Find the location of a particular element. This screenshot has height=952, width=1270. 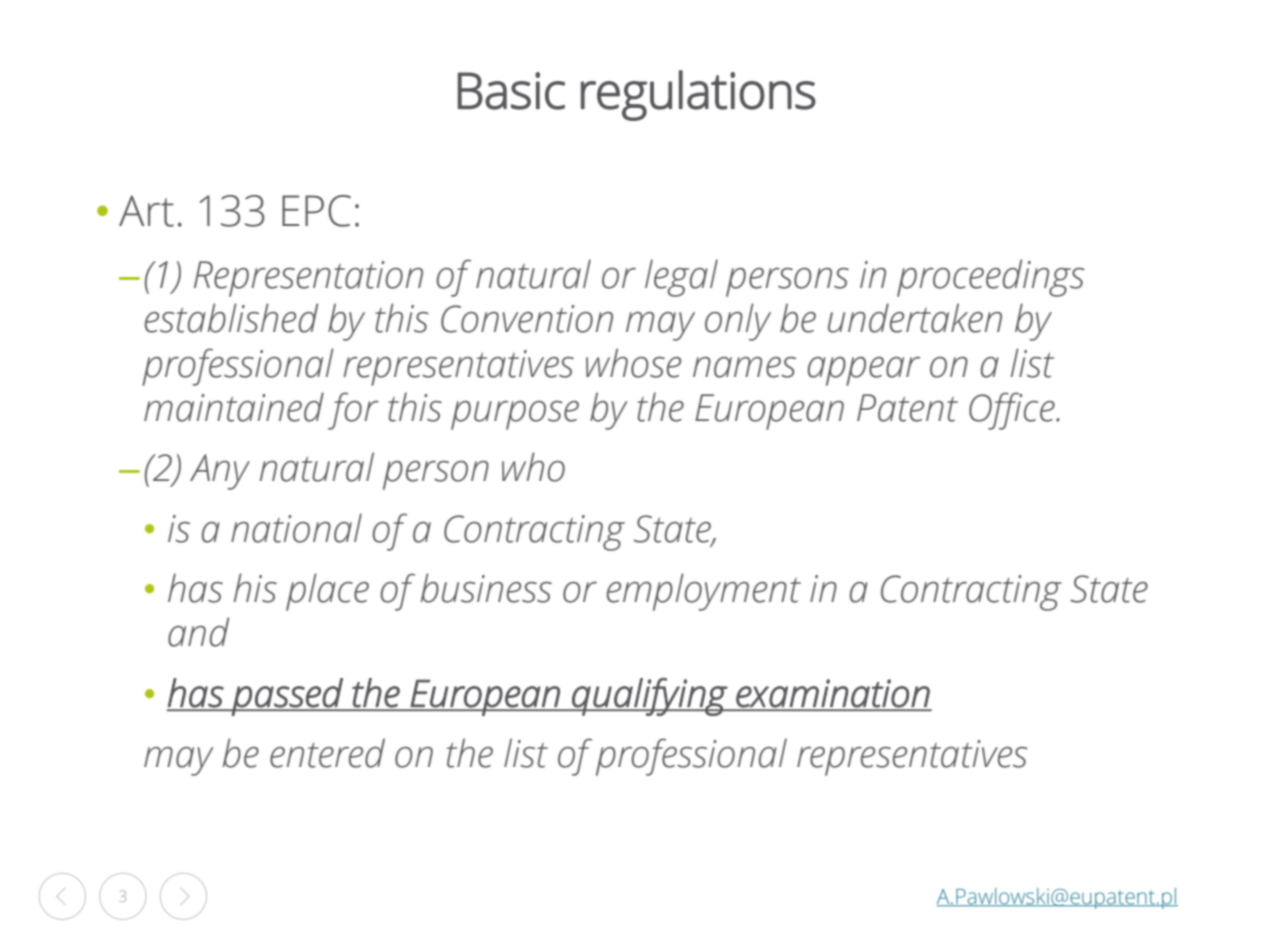

regulations is located at coordinates (698, 95).
